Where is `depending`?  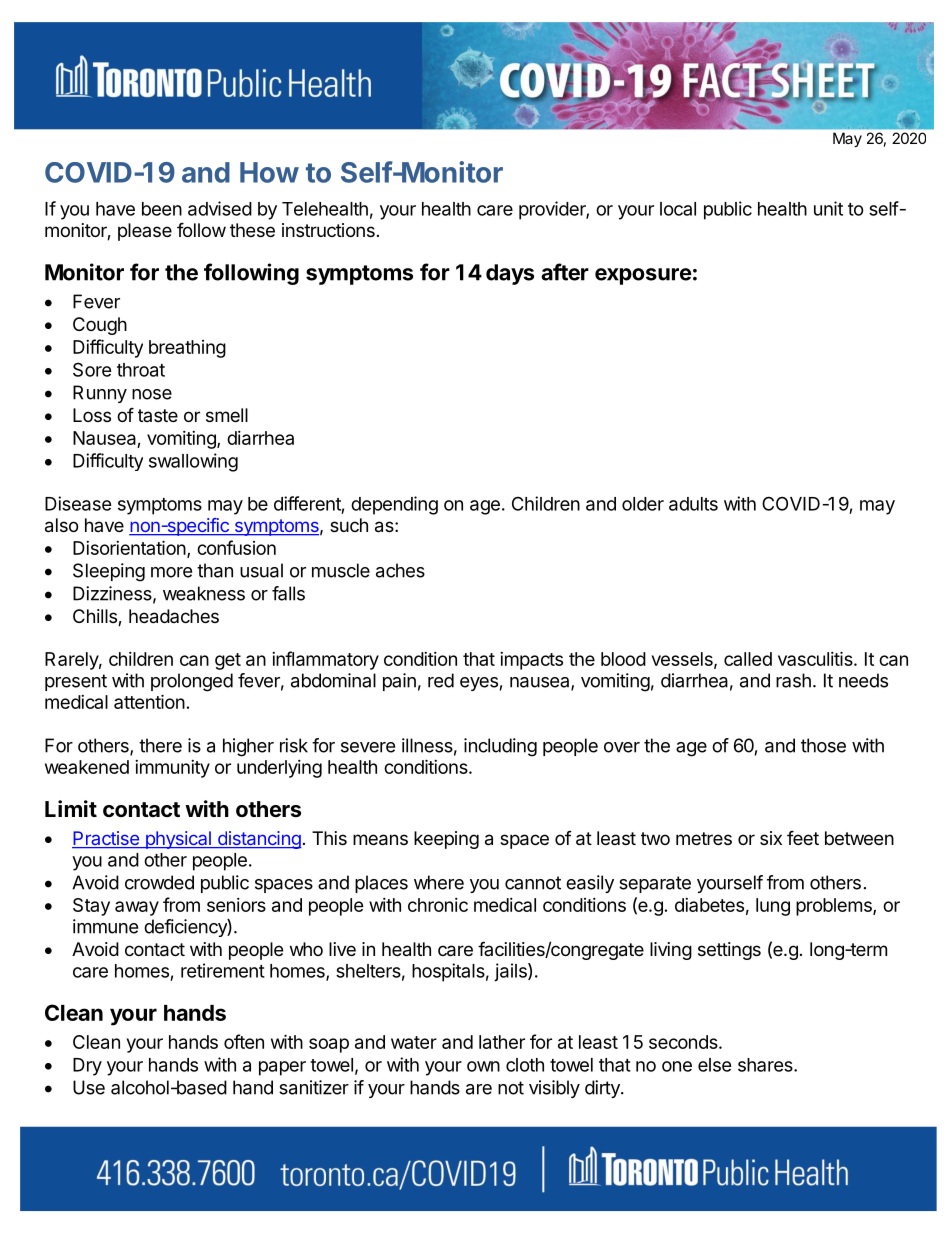 depending is located at coordinates (394, 505).
